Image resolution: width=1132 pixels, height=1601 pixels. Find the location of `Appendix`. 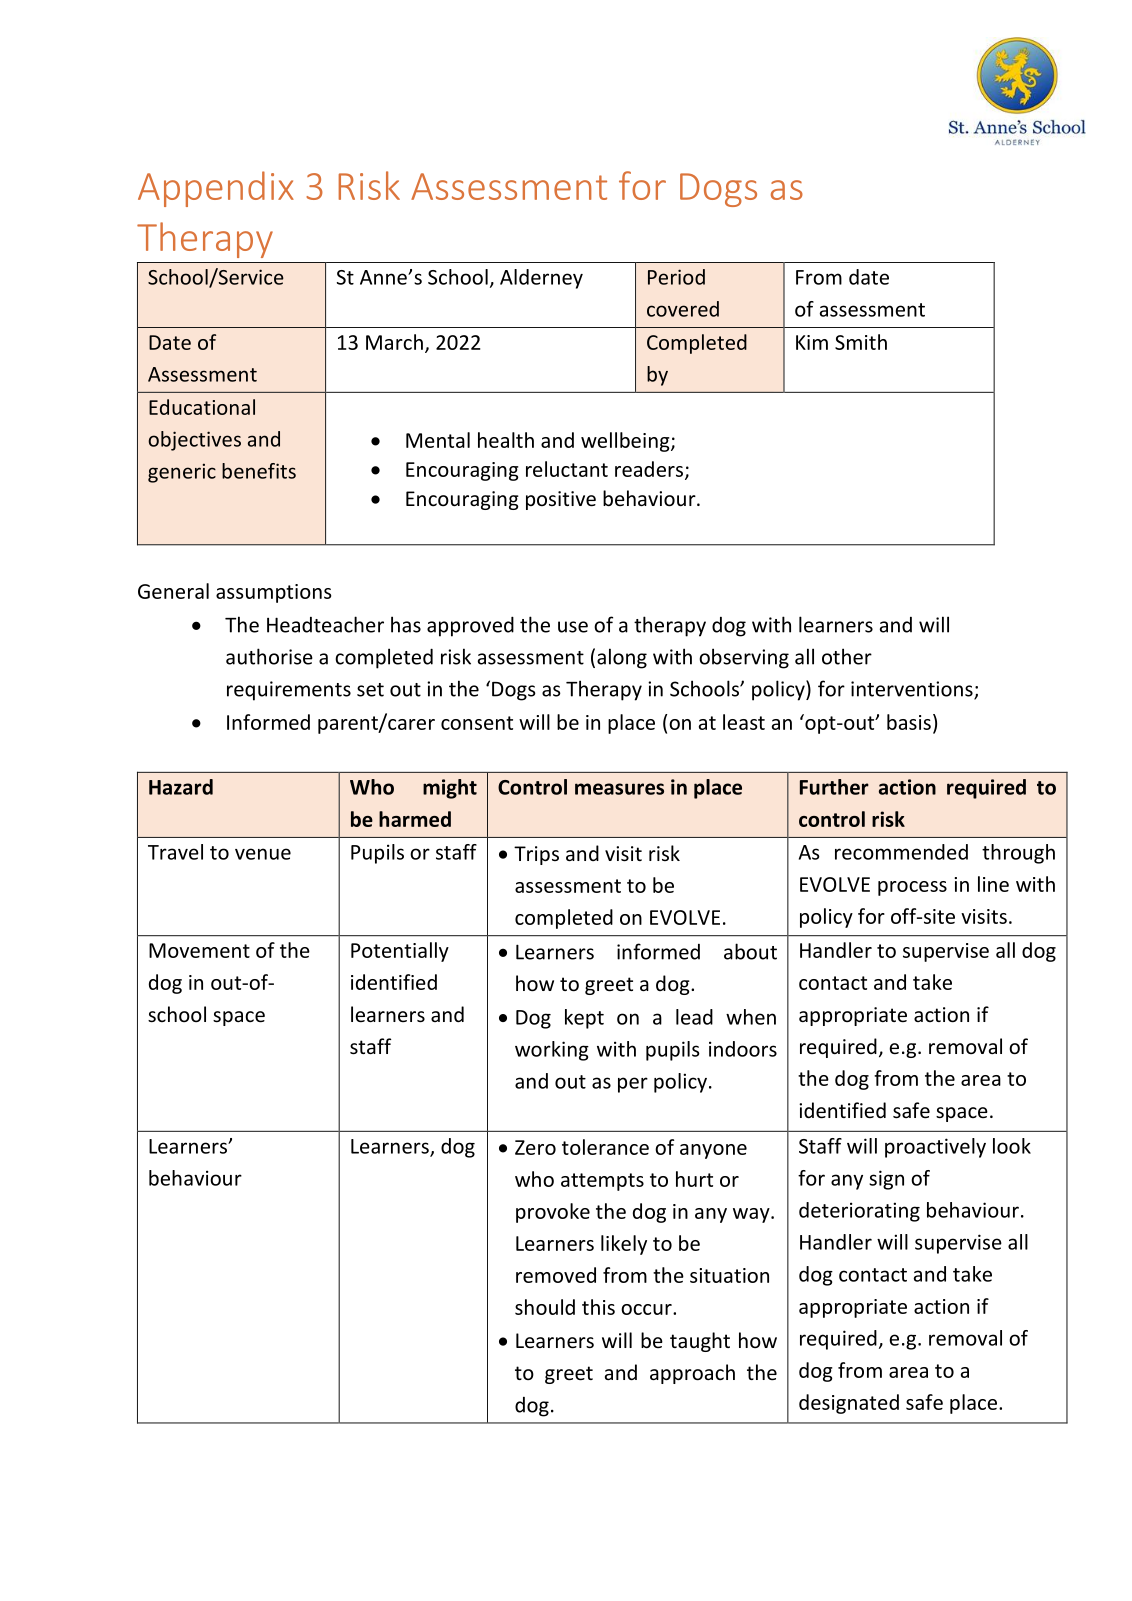

Appendix is located at coordinates (216, 189).
